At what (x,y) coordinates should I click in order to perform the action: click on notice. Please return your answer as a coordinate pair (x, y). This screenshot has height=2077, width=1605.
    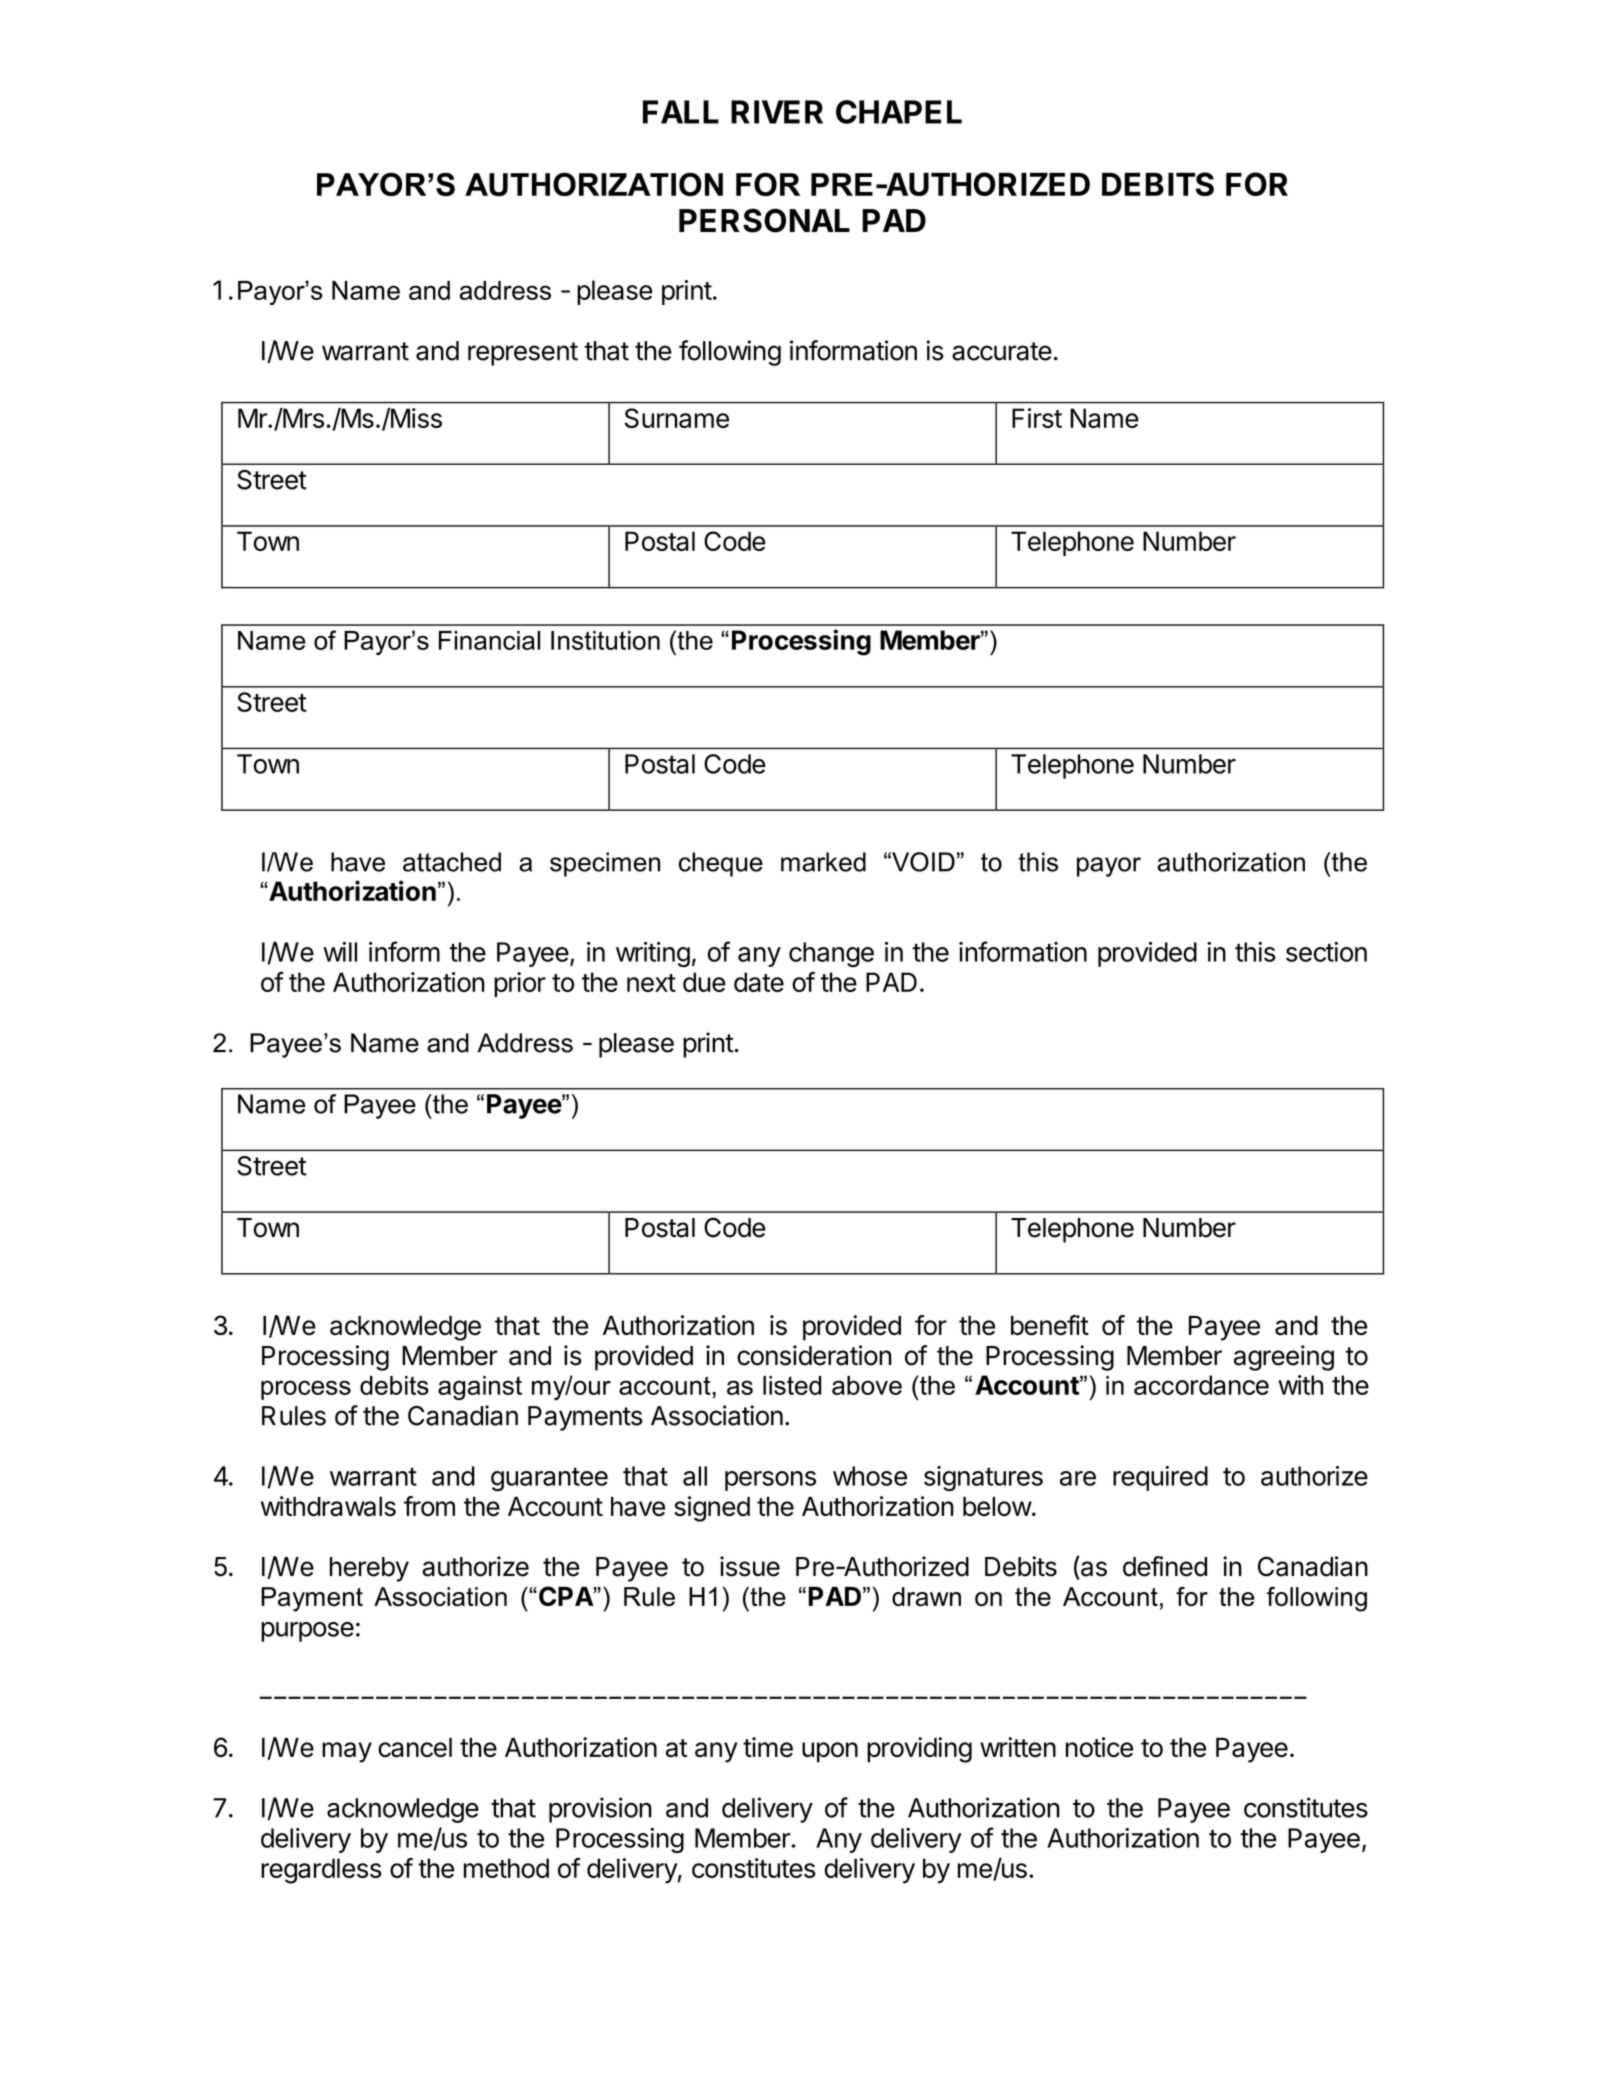
    Looking at the image, I should click on (1099, 1747).
